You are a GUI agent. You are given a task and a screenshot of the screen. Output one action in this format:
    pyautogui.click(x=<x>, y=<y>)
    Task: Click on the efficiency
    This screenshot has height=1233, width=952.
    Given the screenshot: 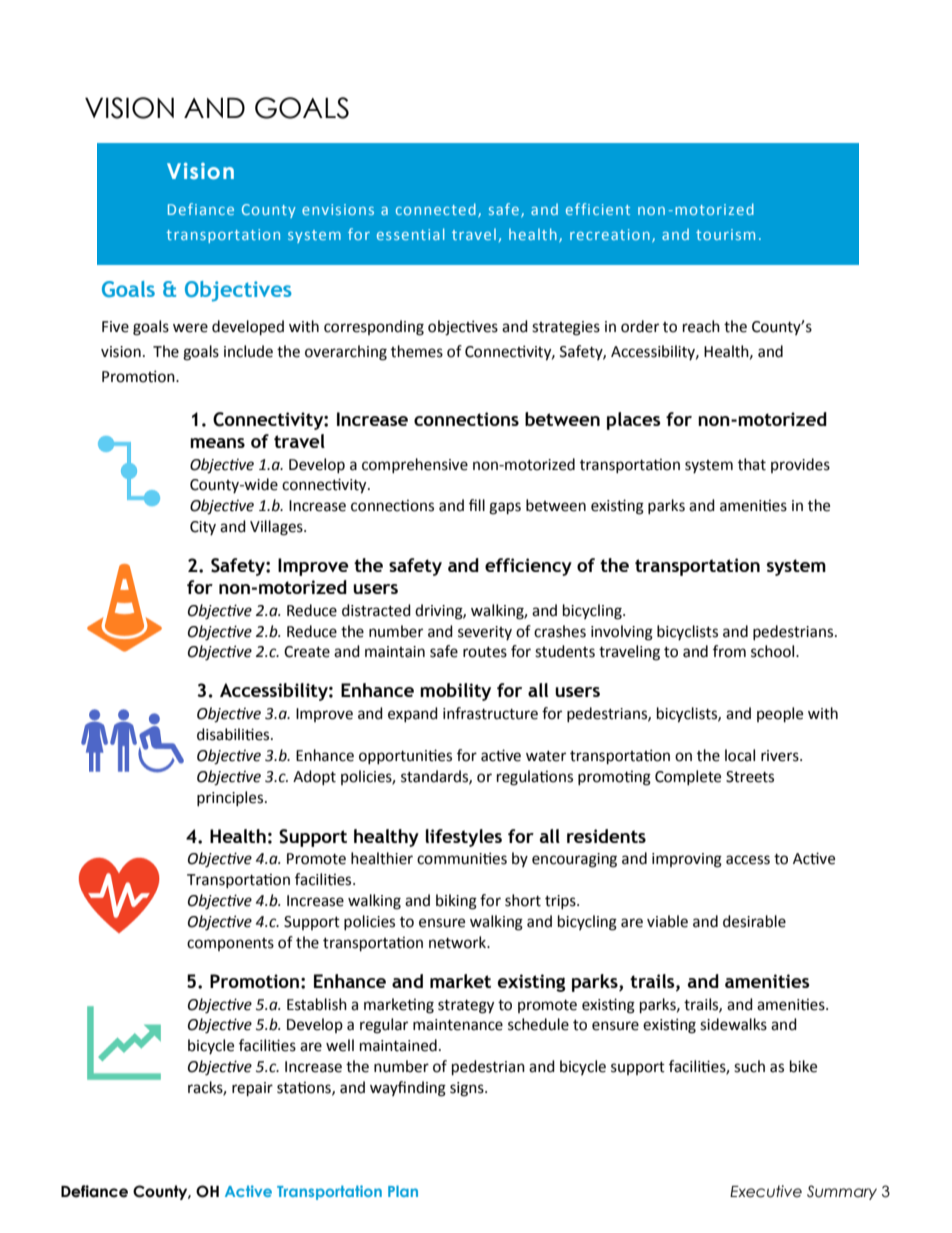 What is the action you would take?
    pyautogui.click(x=528, y=567)
